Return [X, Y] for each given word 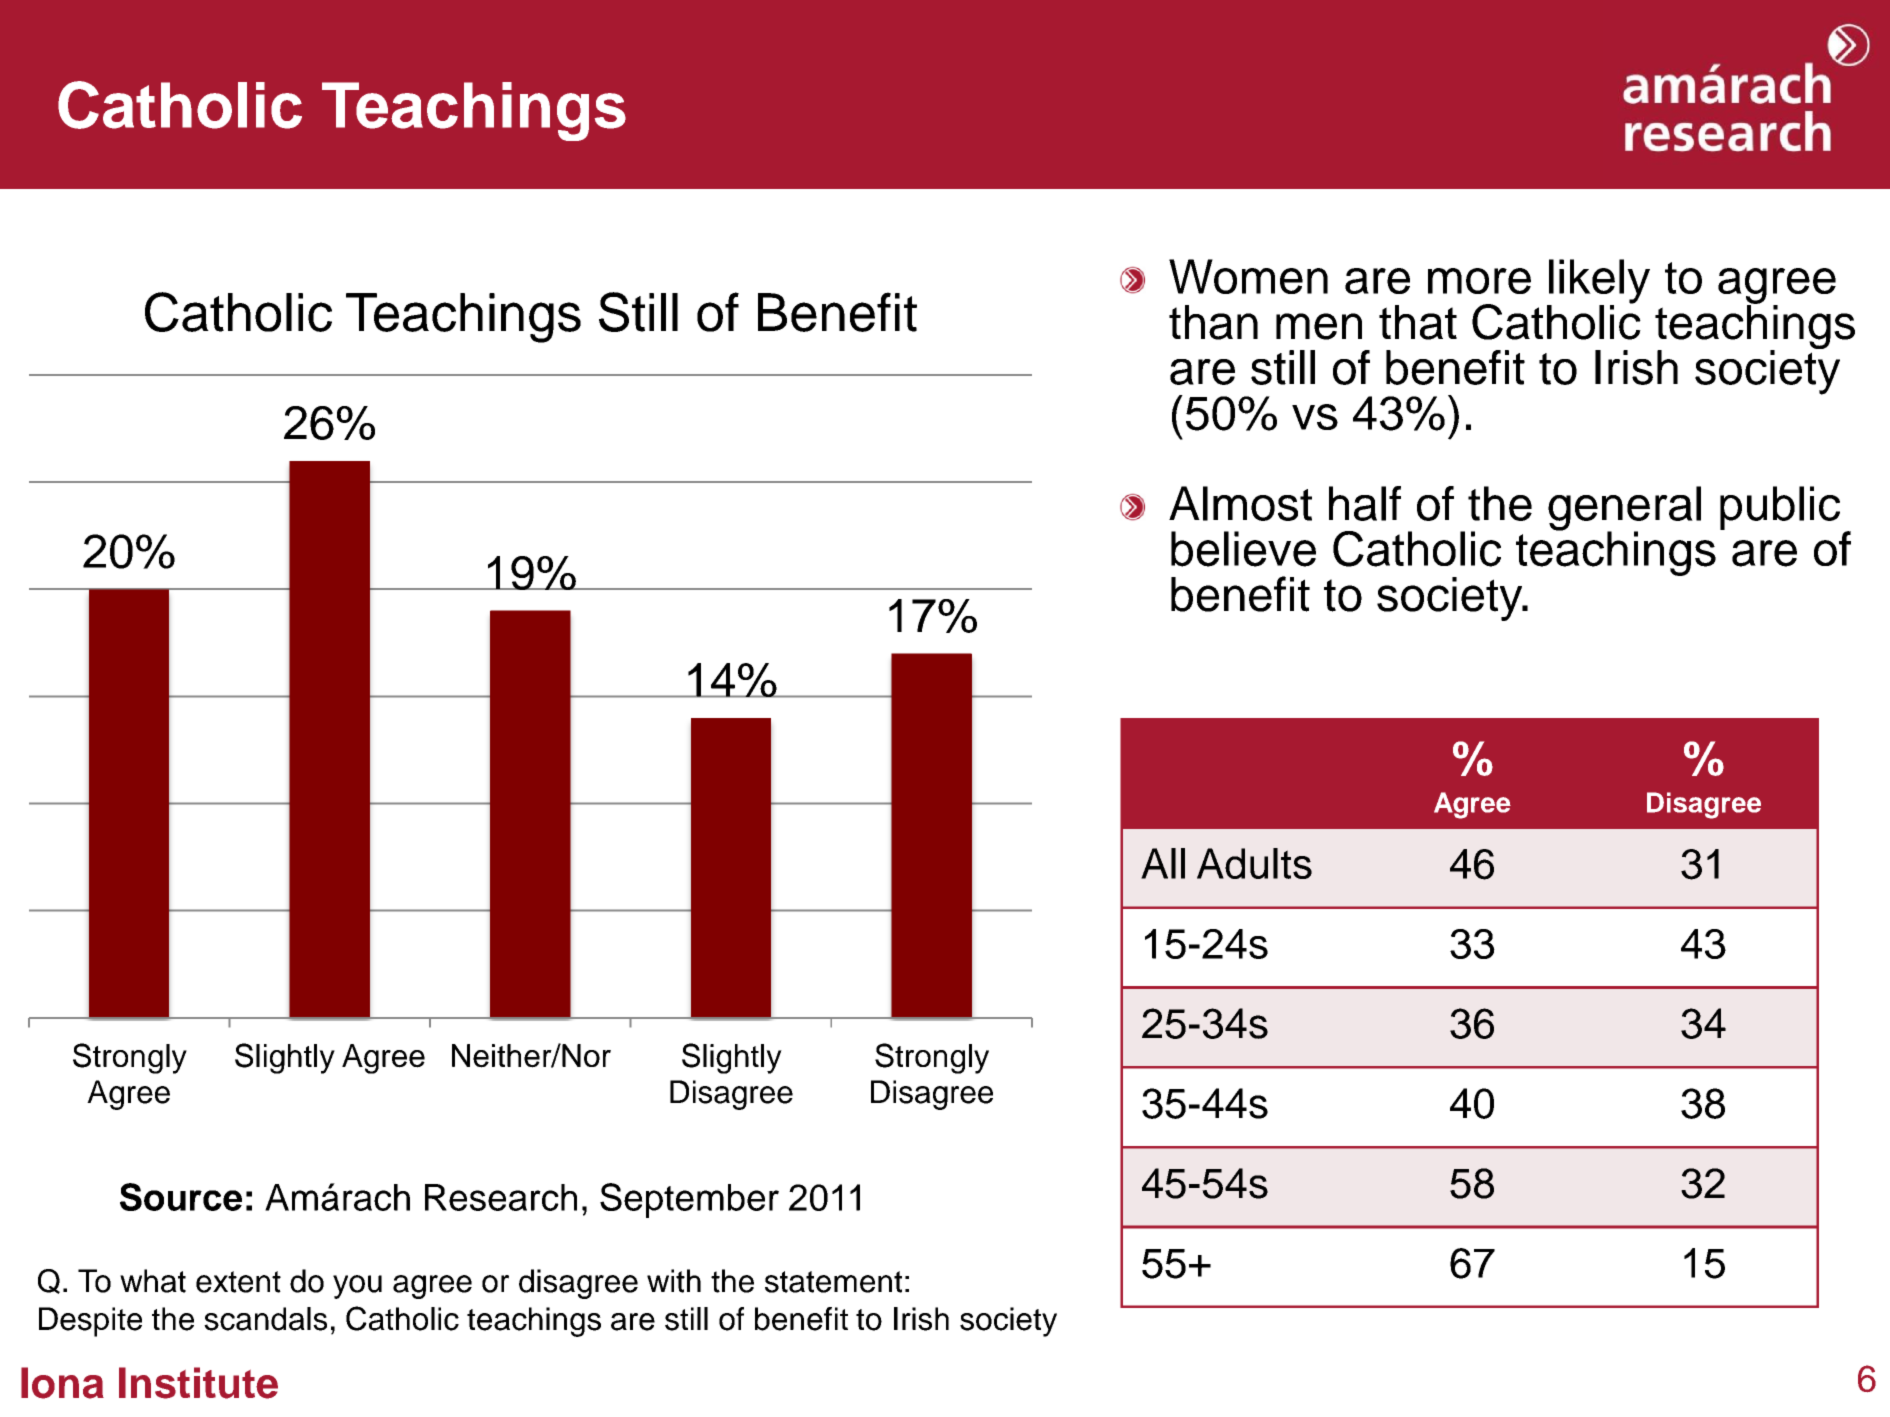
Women [1248, 276]
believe [1243, 549]
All [1163, 863]
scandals [265, 1319]
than [1213, 322]
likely [1598, 282]
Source [181, 1197]
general [1624, 509]
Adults [1254, 863]
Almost [1240, 503]
